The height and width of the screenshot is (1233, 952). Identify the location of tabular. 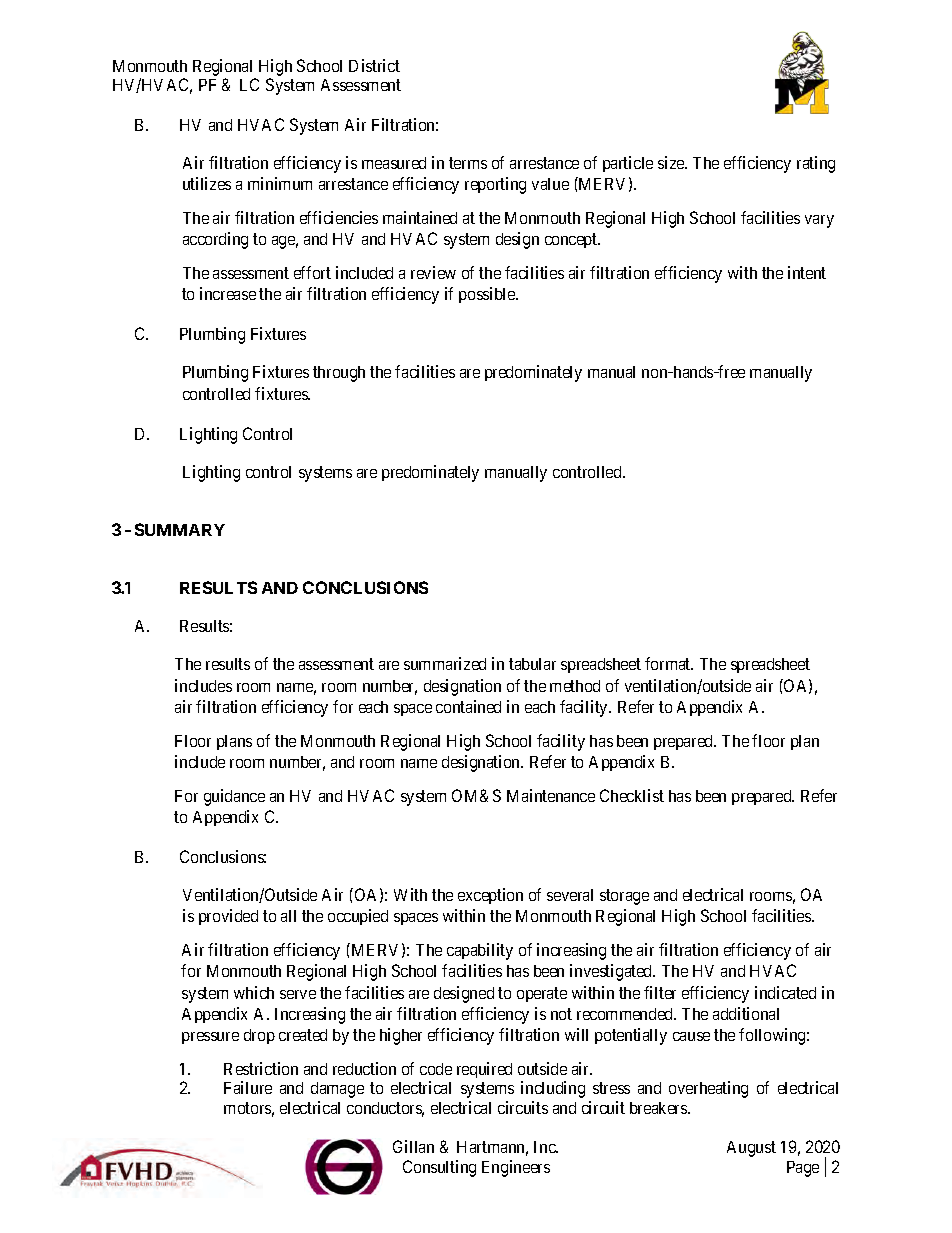
(532, 664).
